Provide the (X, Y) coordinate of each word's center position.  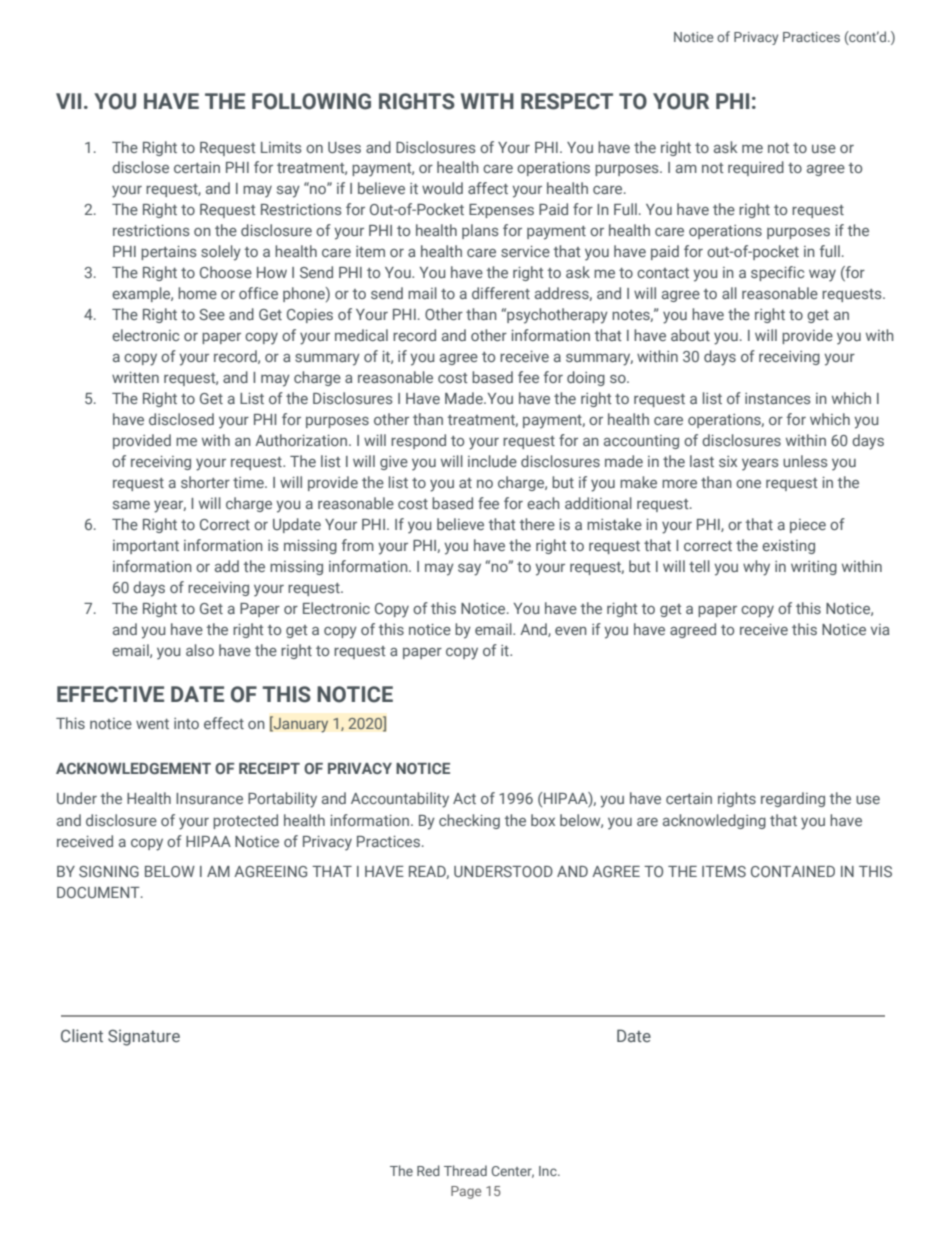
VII (68, 101)
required (756, 168)
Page (466, 1192)
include (492, 461)
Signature (144, 1037)
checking (469, 821)
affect (488, 188)
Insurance (209, 798)
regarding (793, 799)
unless (805, 461)
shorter (205, 482)
